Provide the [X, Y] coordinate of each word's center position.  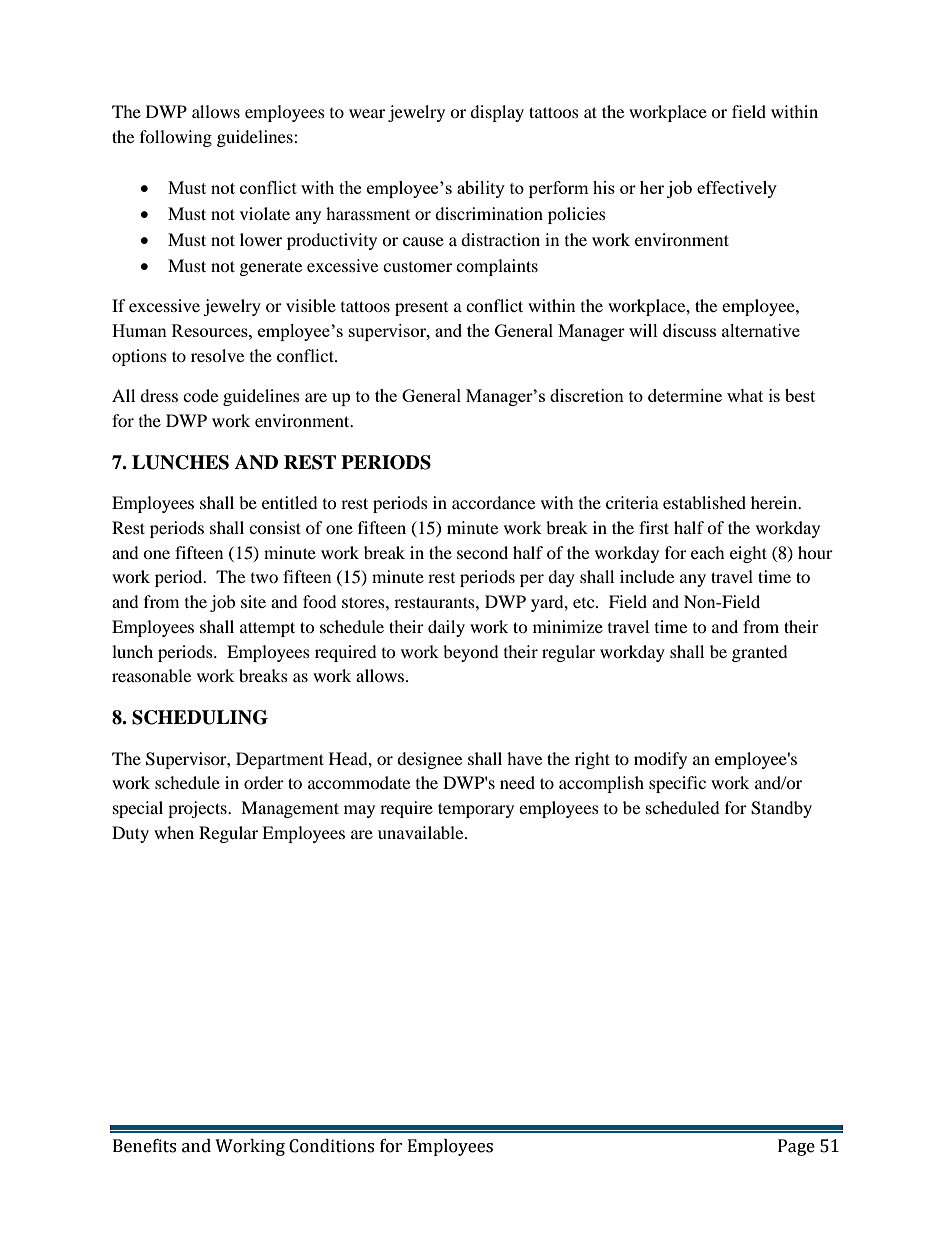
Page [796, 1147]
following [176, 138]
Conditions [331, 1146]
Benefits [144, 1146]
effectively [737, 189]
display [497, 113]
